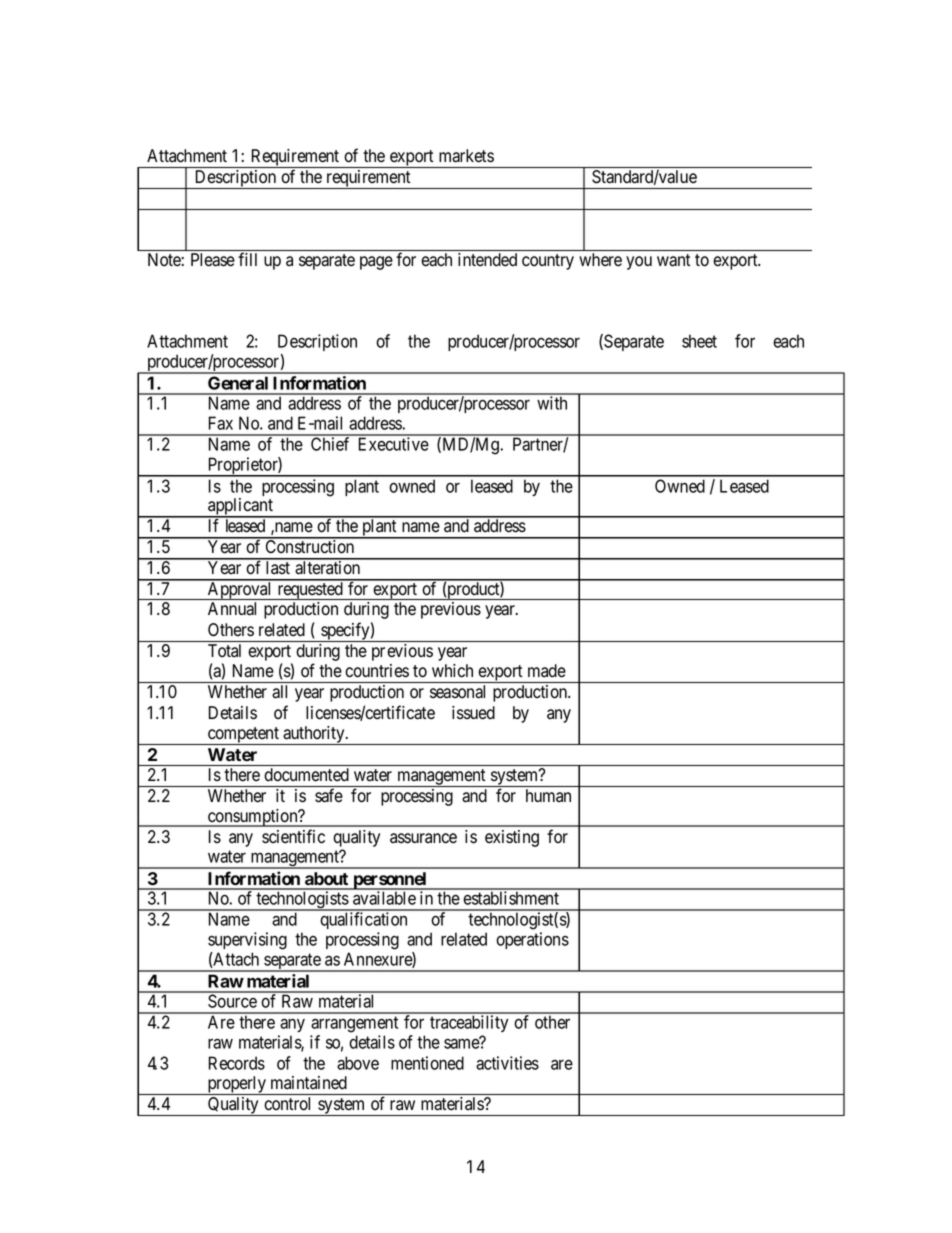  I want to click on issued, so click(473, 713).
